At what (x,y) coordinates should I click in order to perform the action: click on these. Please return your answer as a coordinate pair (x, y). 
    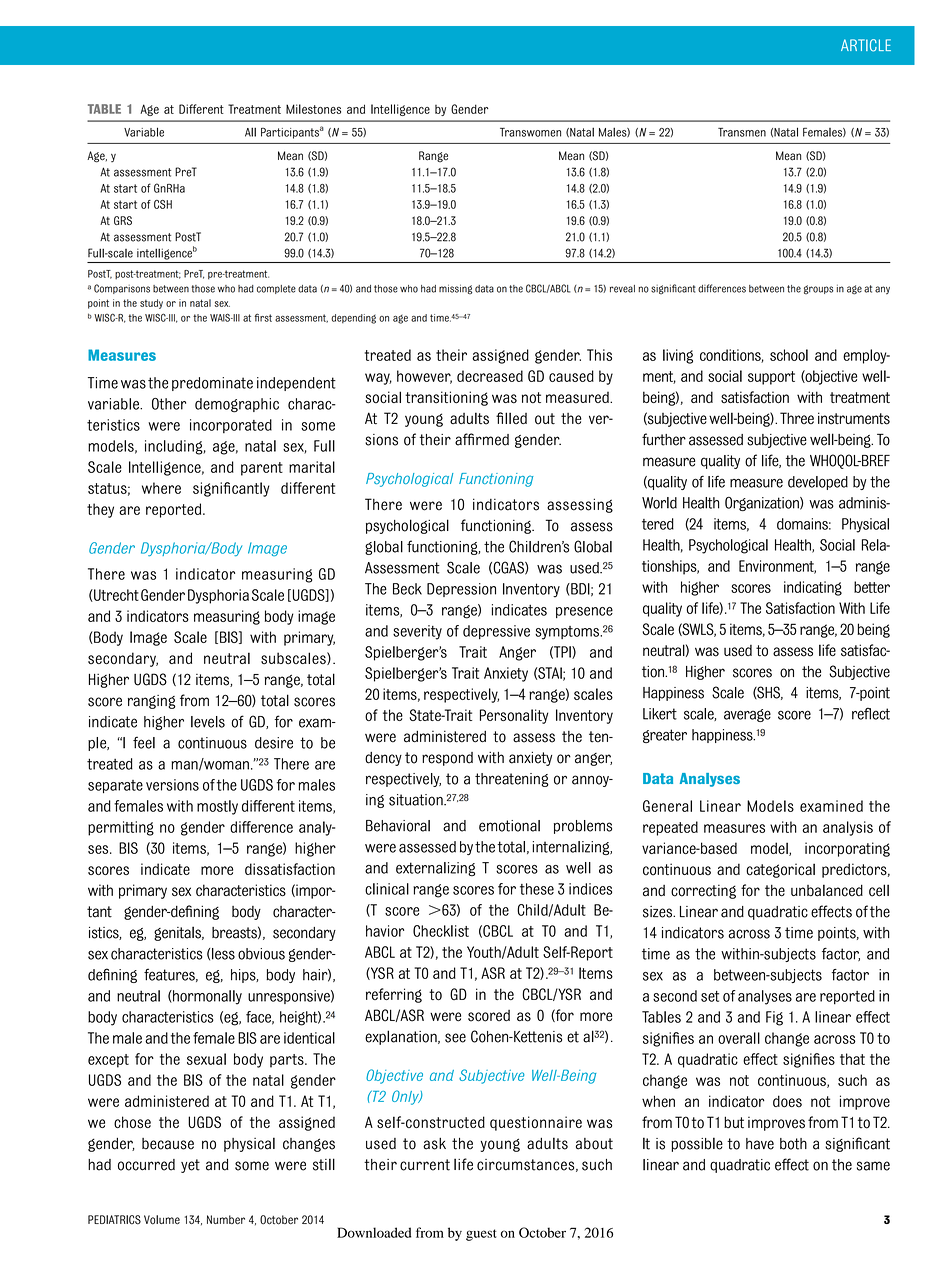
    Looking at the image, I should click on (537, 889).
